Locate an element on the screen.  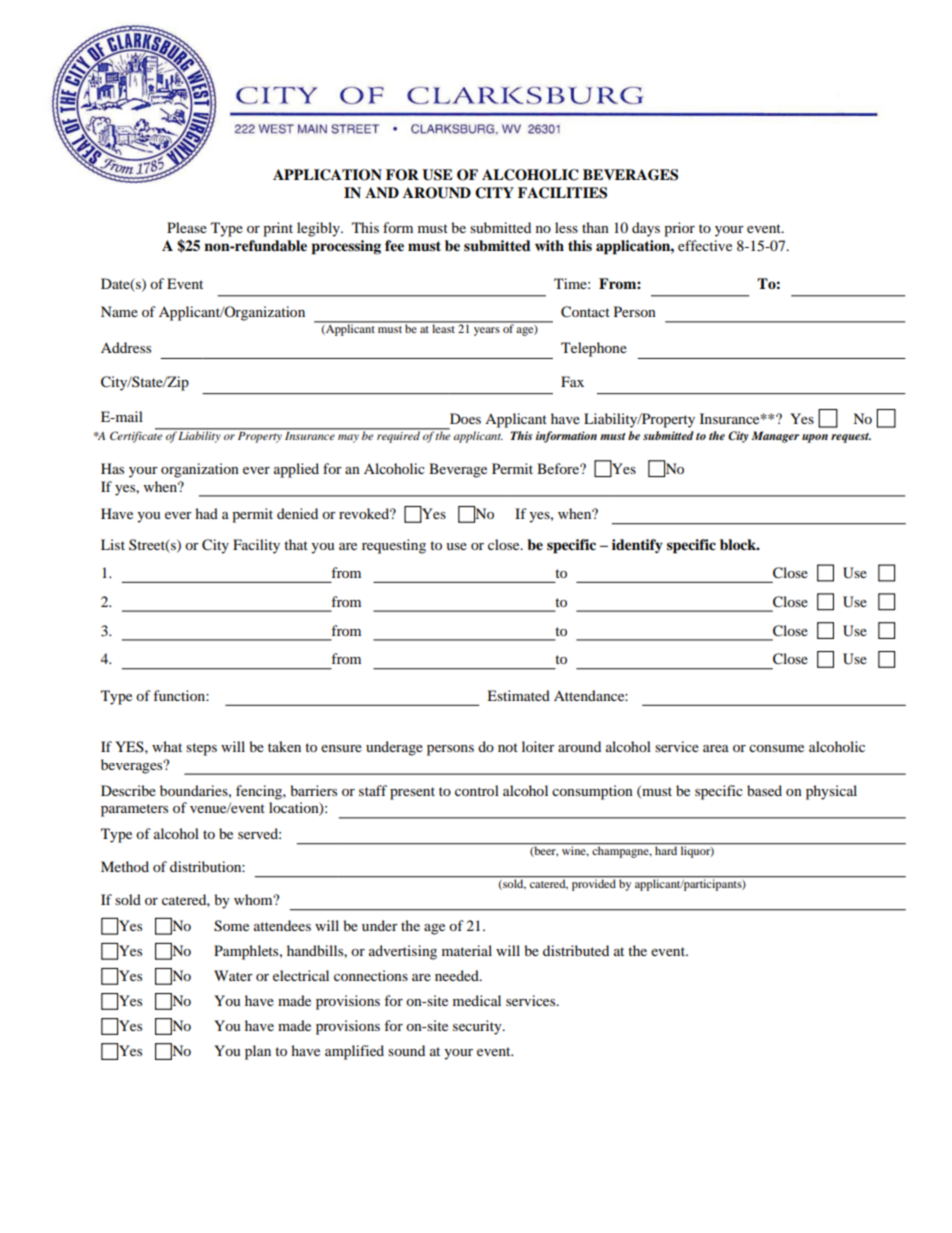
control is located at coordinates (477, 790).
